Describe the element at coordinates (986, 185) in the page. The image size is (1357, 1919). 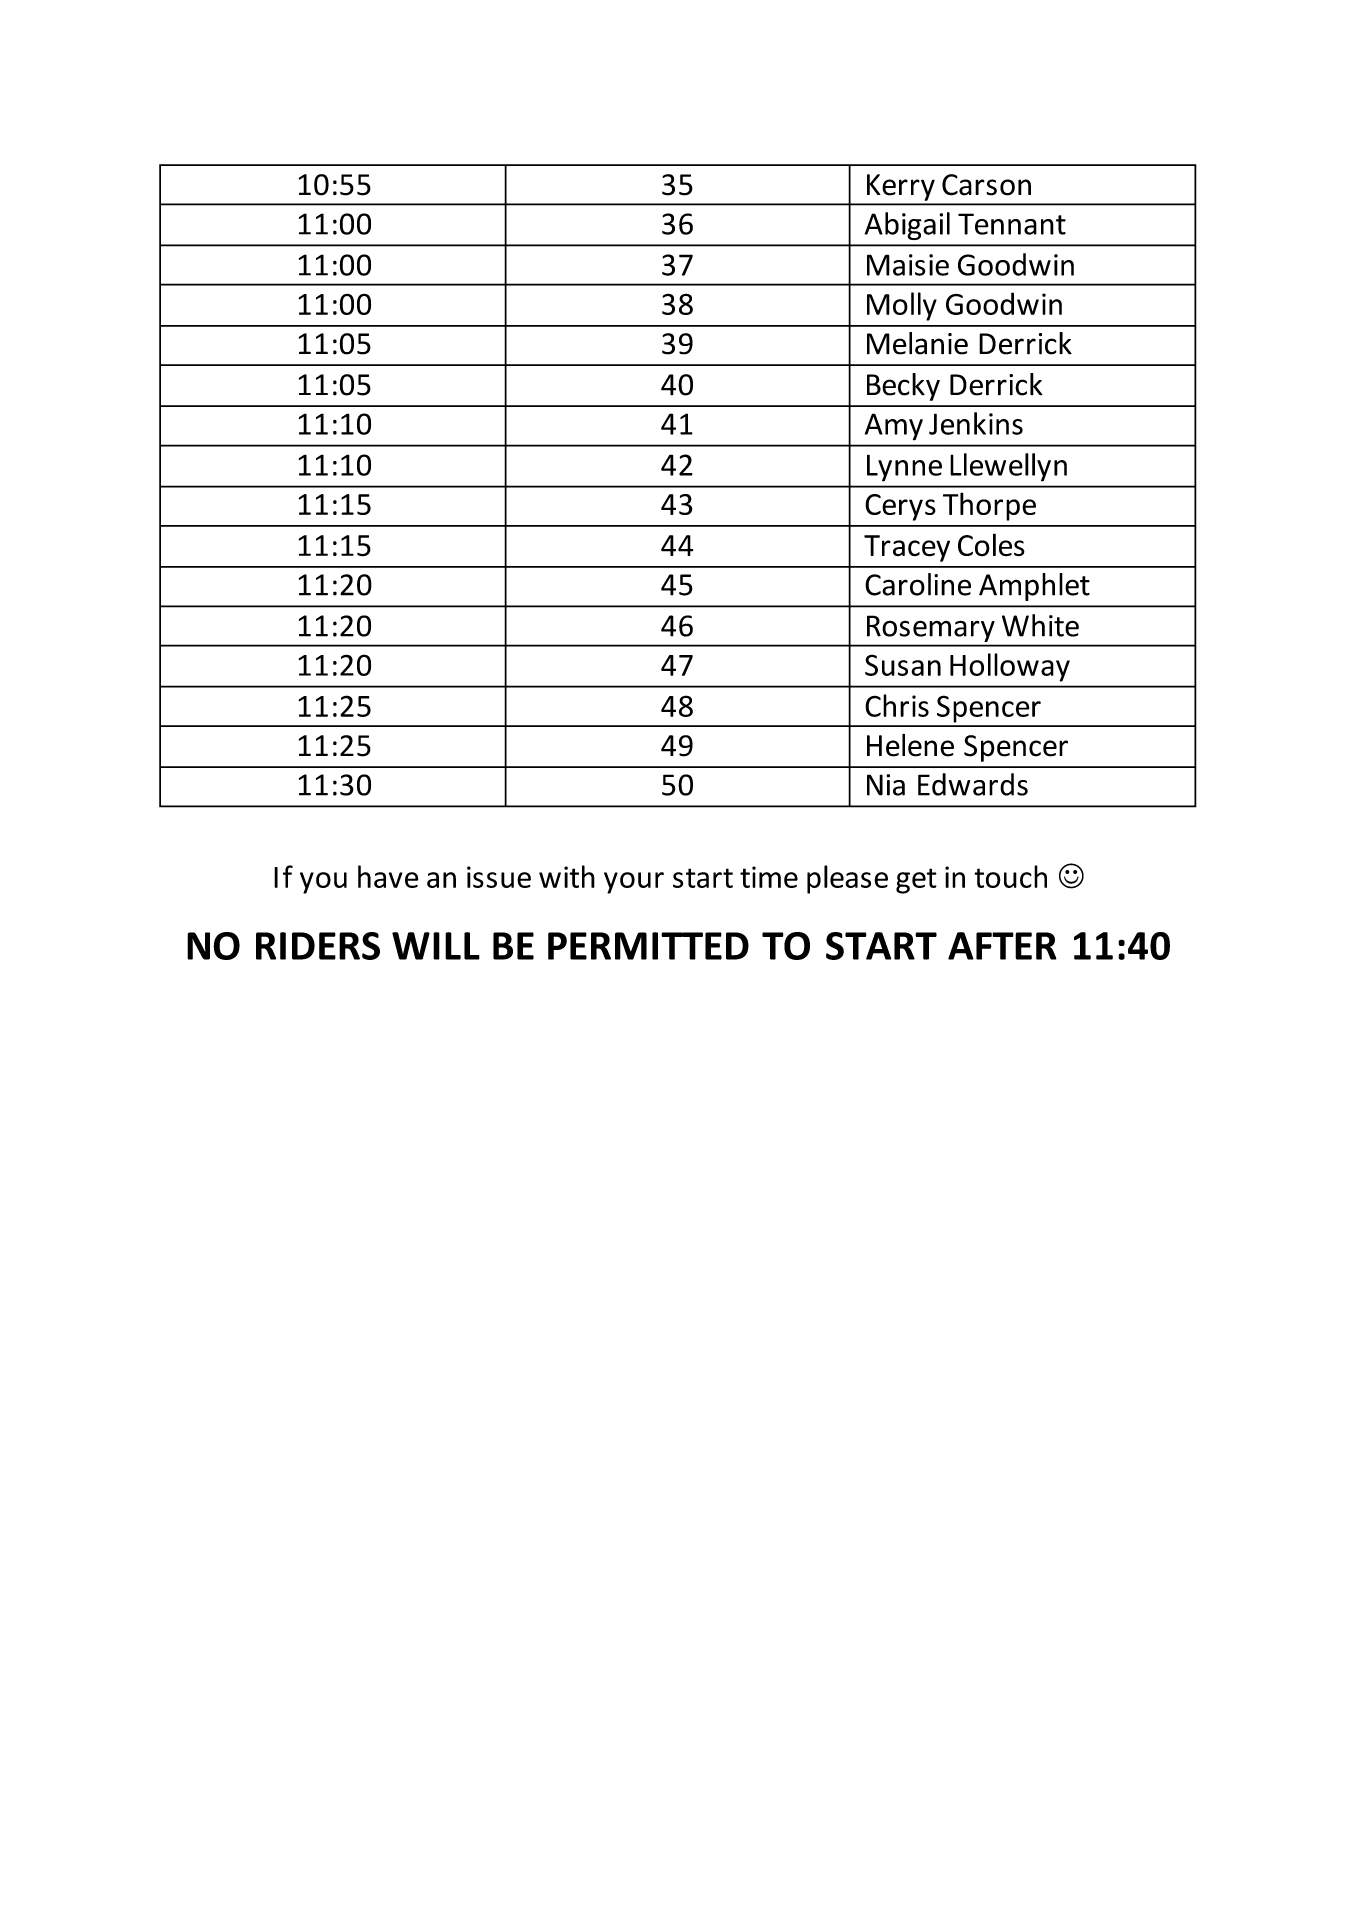
I see `Carson` at that location.
